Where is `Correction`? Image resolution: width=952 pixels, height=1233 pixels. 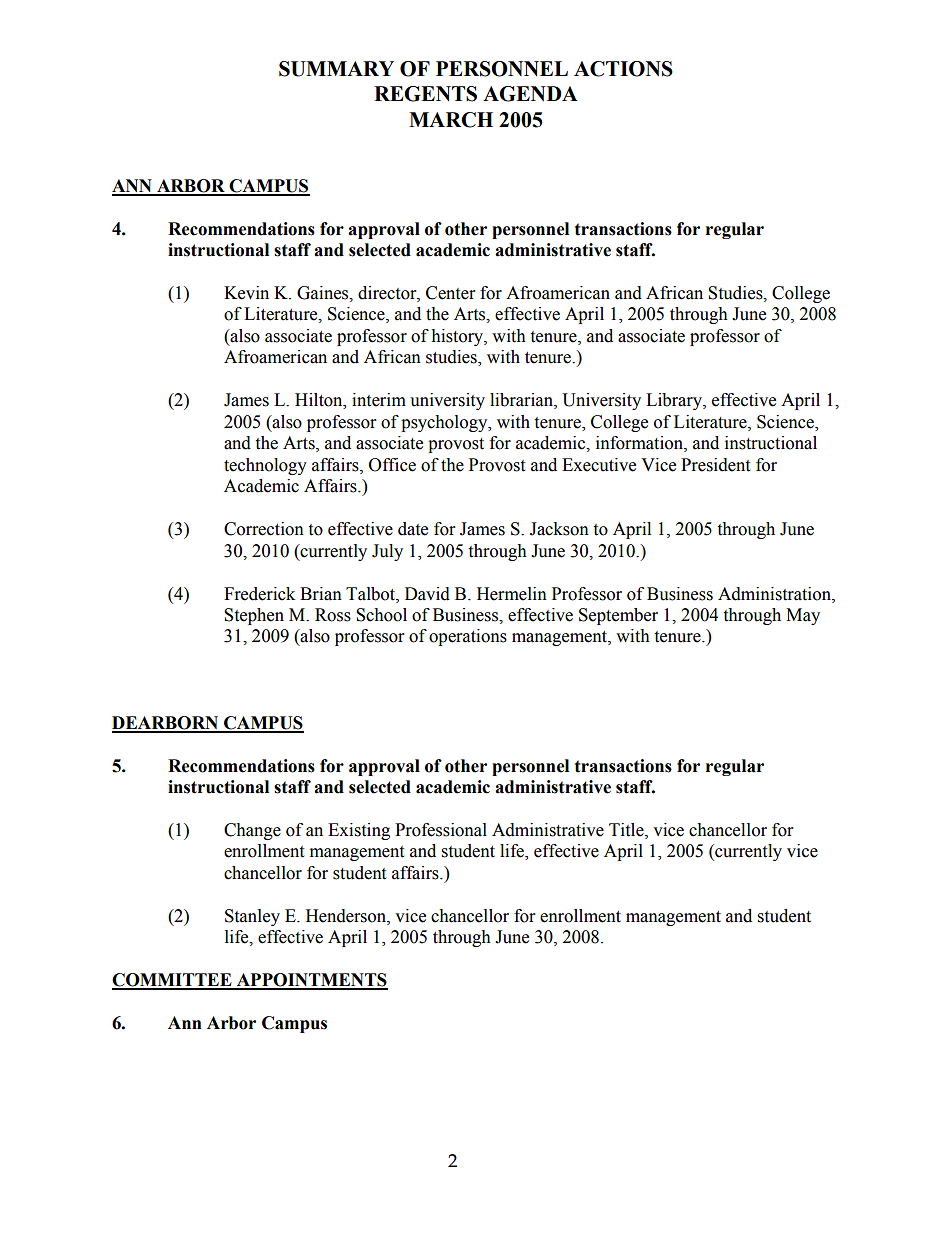 Correction is located at coordinates (264, 529).
